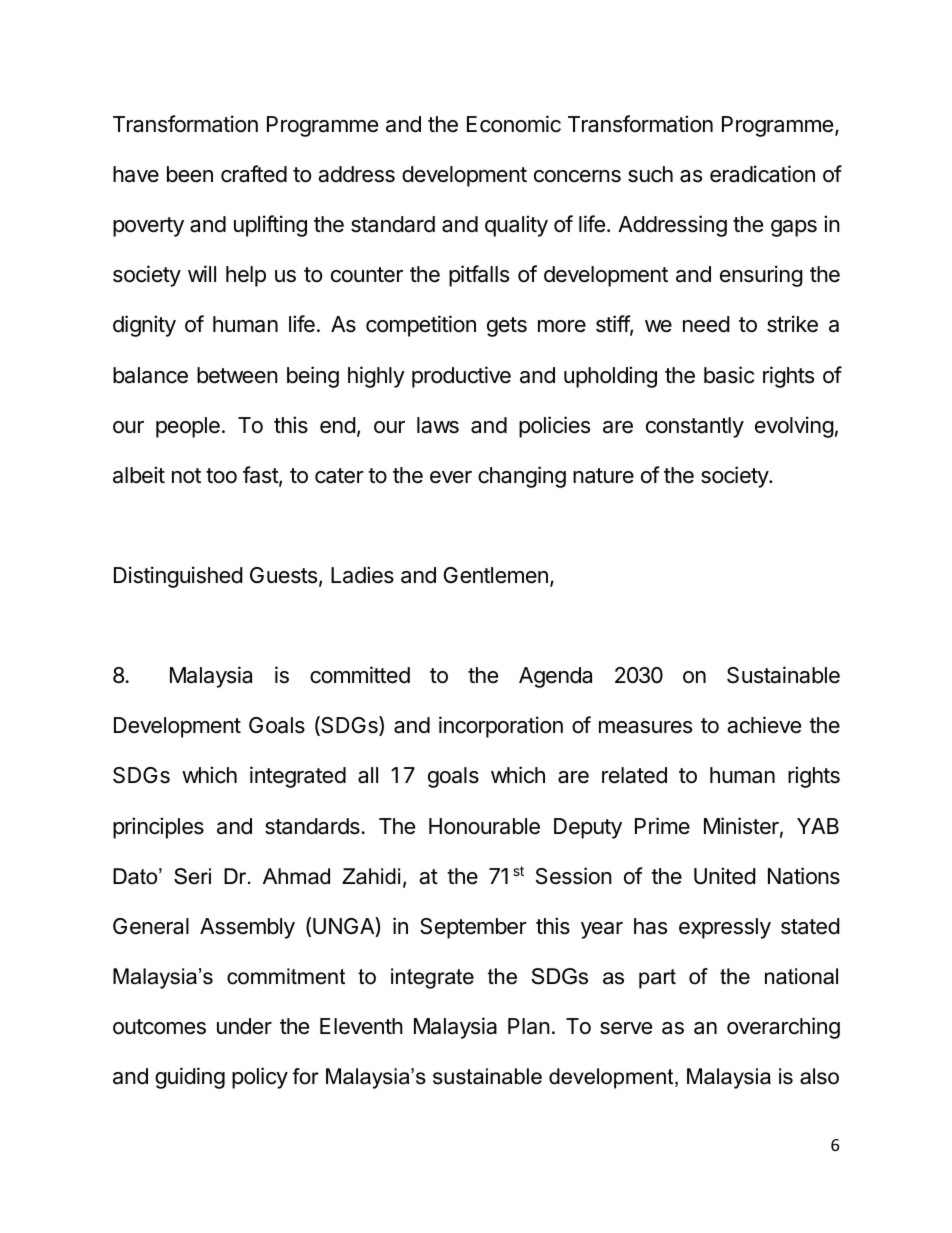 This document has height=1233, width=952. I want to click on principles, so click(158, 828).
